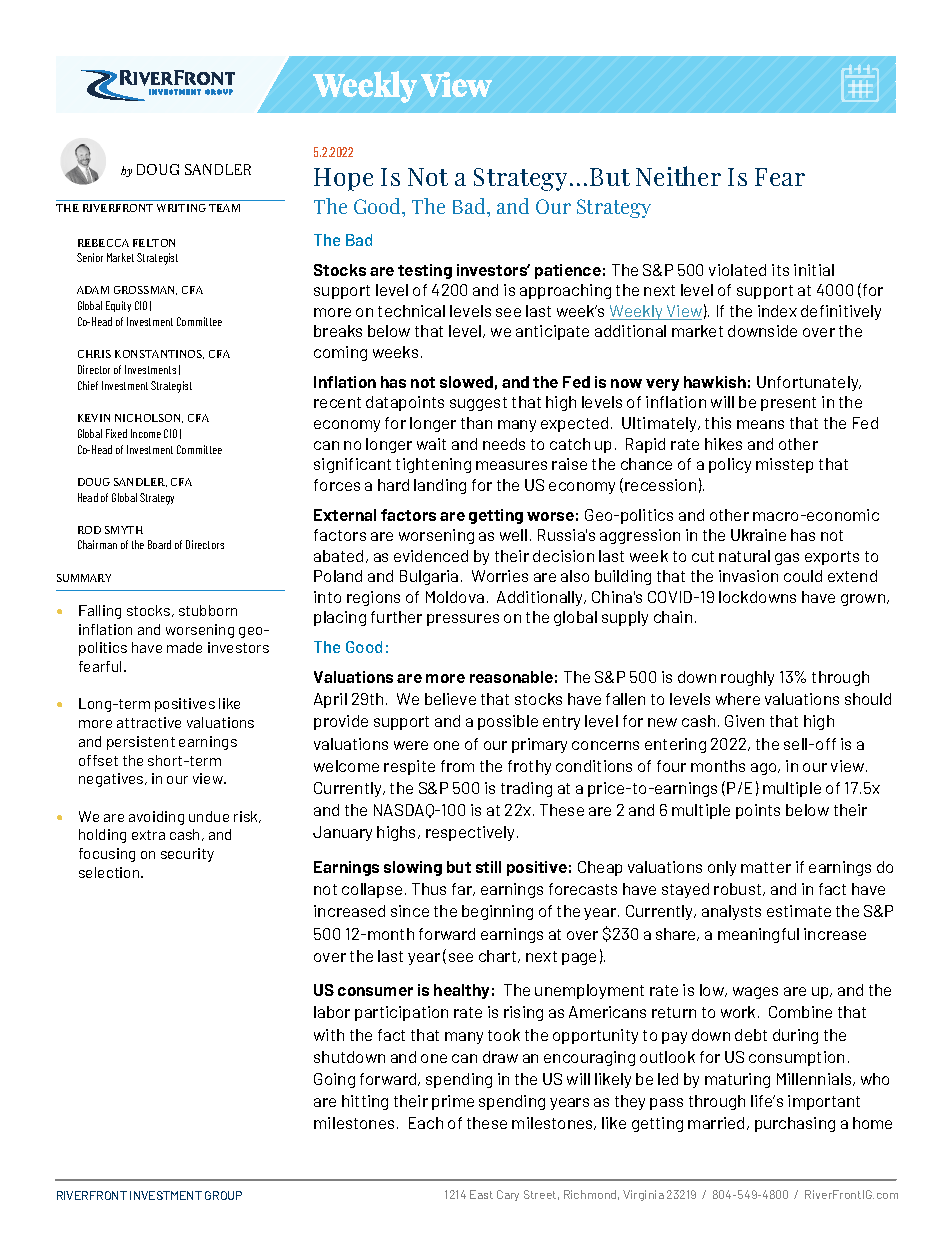  Describe the element at coordinates (780, 270) in the screenshot. I see `its` at that location.
